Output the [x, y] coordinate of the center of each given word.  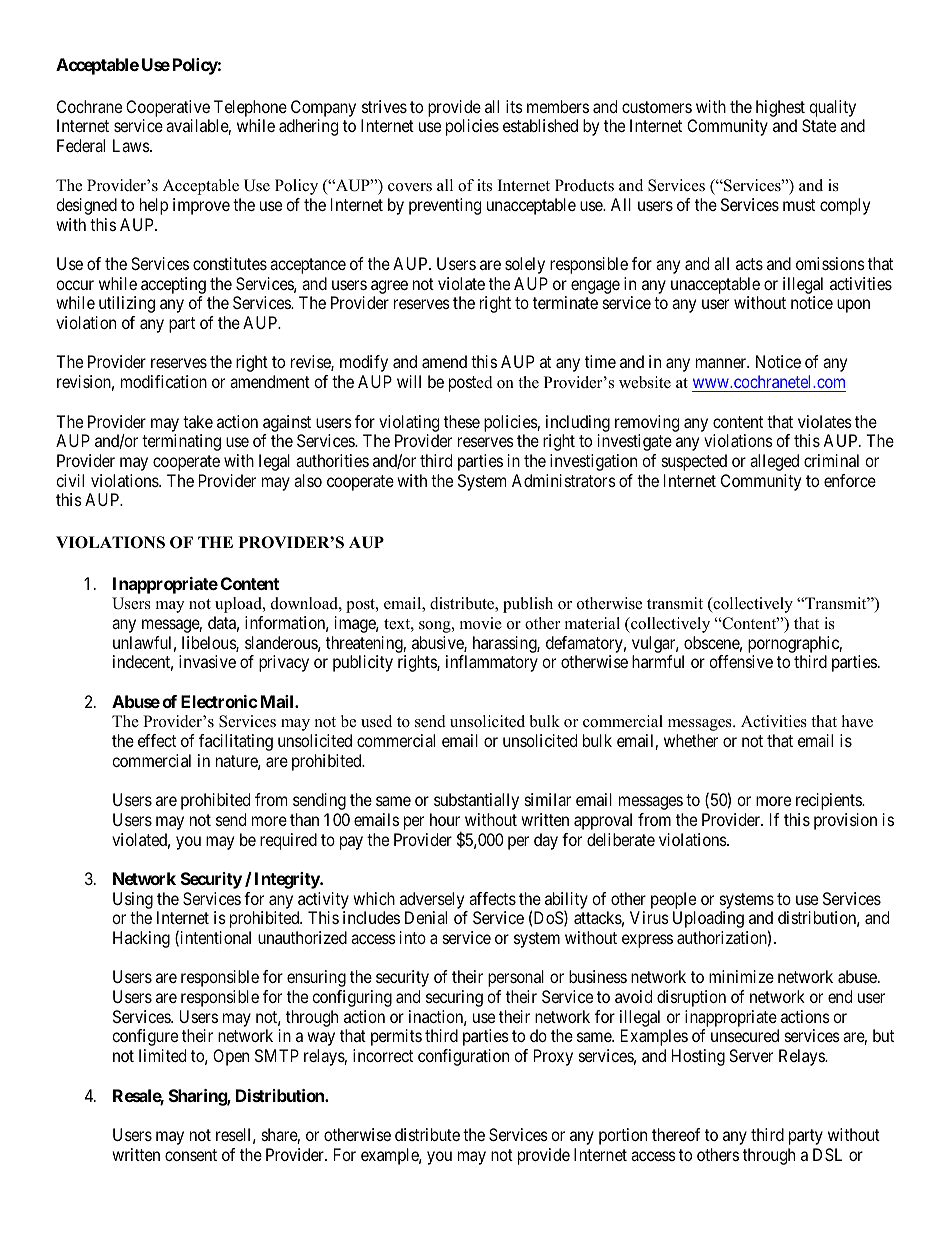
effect [157, 740]
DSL [827, 1154]
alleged [774, 462]
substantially [476, 801]
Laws [132, 145]
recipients [829, 801]
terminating [181, 442]
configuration [463, 1057]
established [540, 125]
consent [191, 1155]
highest [780, 108]
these [462, 421]
